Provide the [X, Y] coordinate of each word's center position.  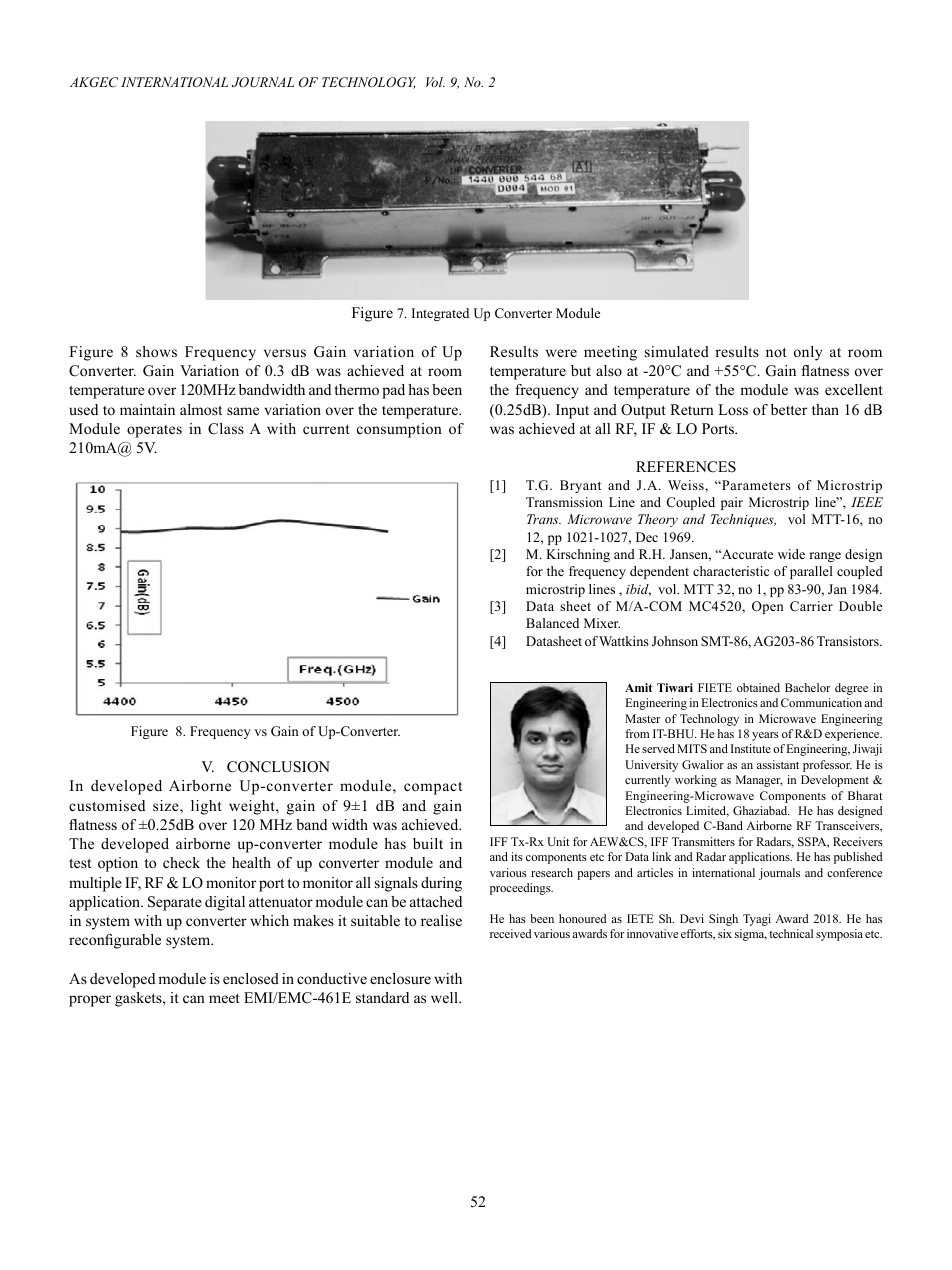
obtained [758, 687]
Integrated [440, 314]
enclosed [251, 978]
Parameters [755, 485]
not [776, 352]
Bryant [580, 486]
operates [154, 431]
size [167, 807]
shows [156, 351]
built [428, 843]
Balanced [552, 623]
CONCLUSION [278, 767]
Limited [707, 811]
